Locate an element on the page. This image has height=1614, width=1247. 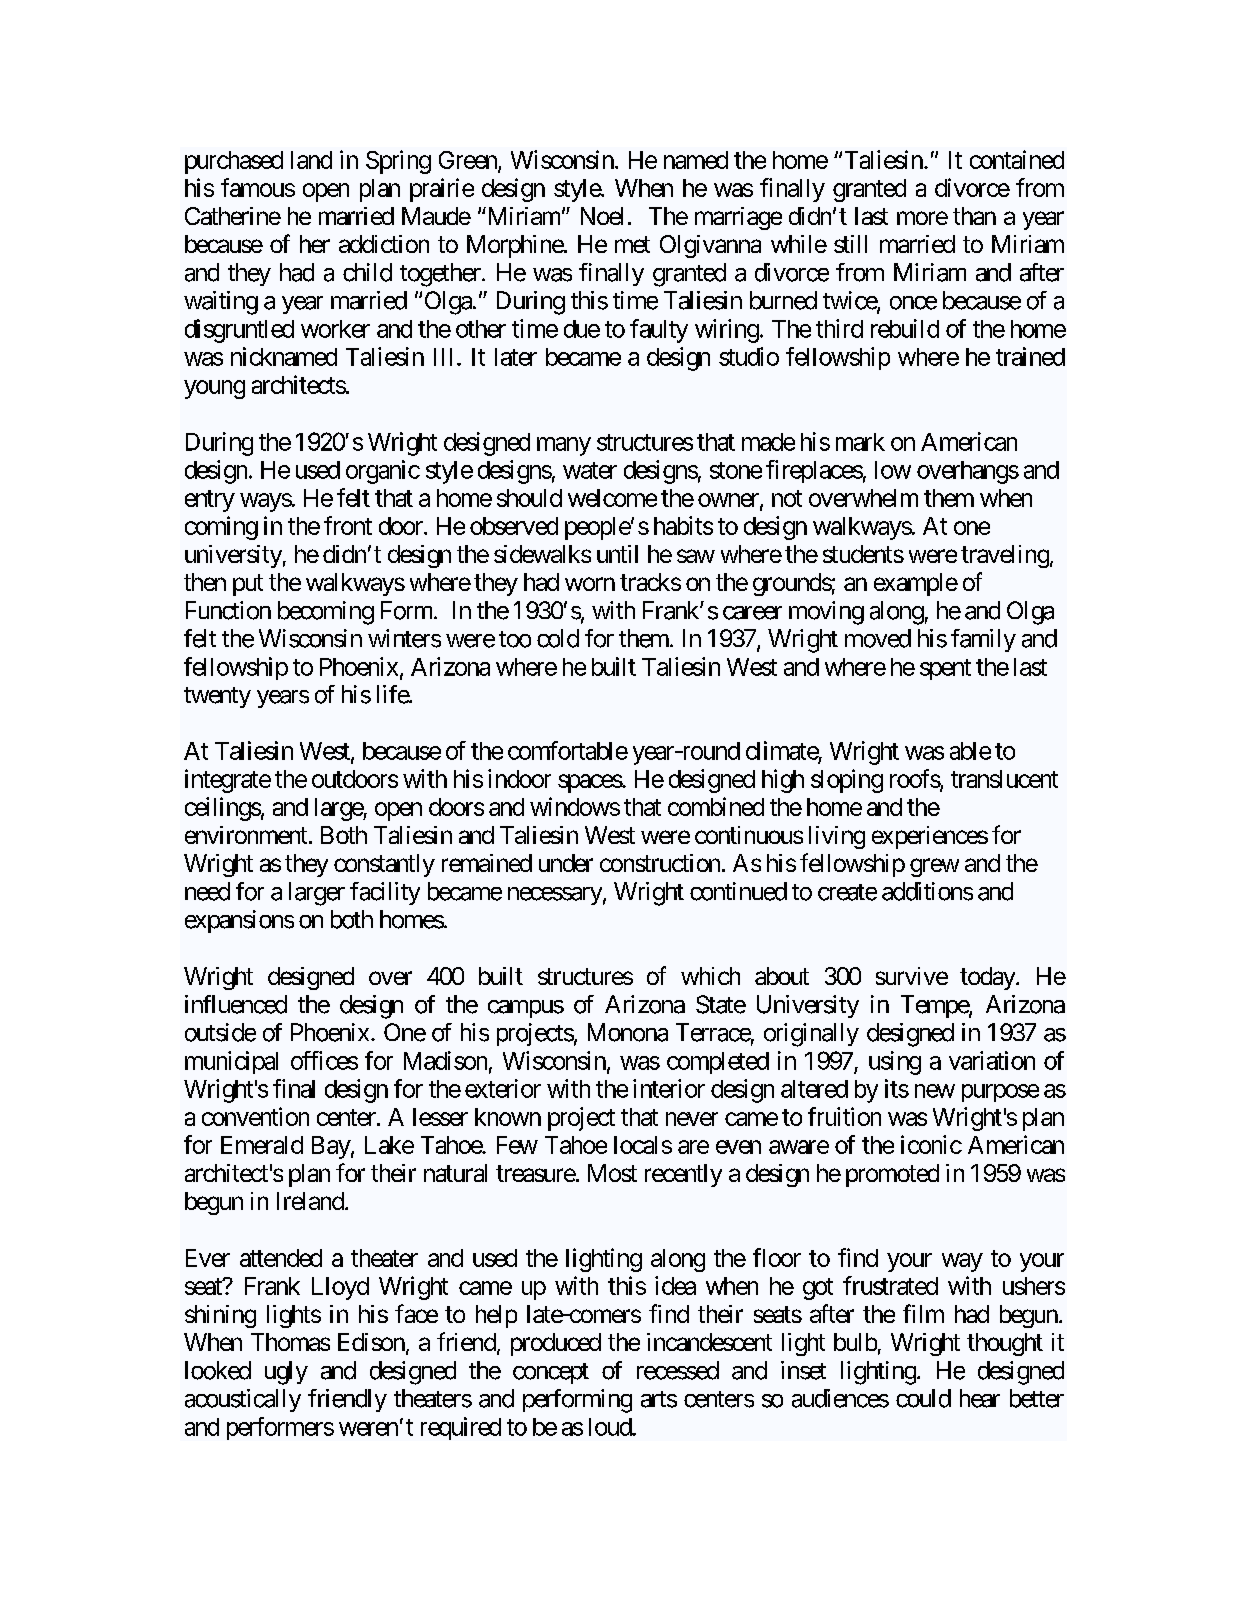
translucent is located at coordinates (1004, 779).
